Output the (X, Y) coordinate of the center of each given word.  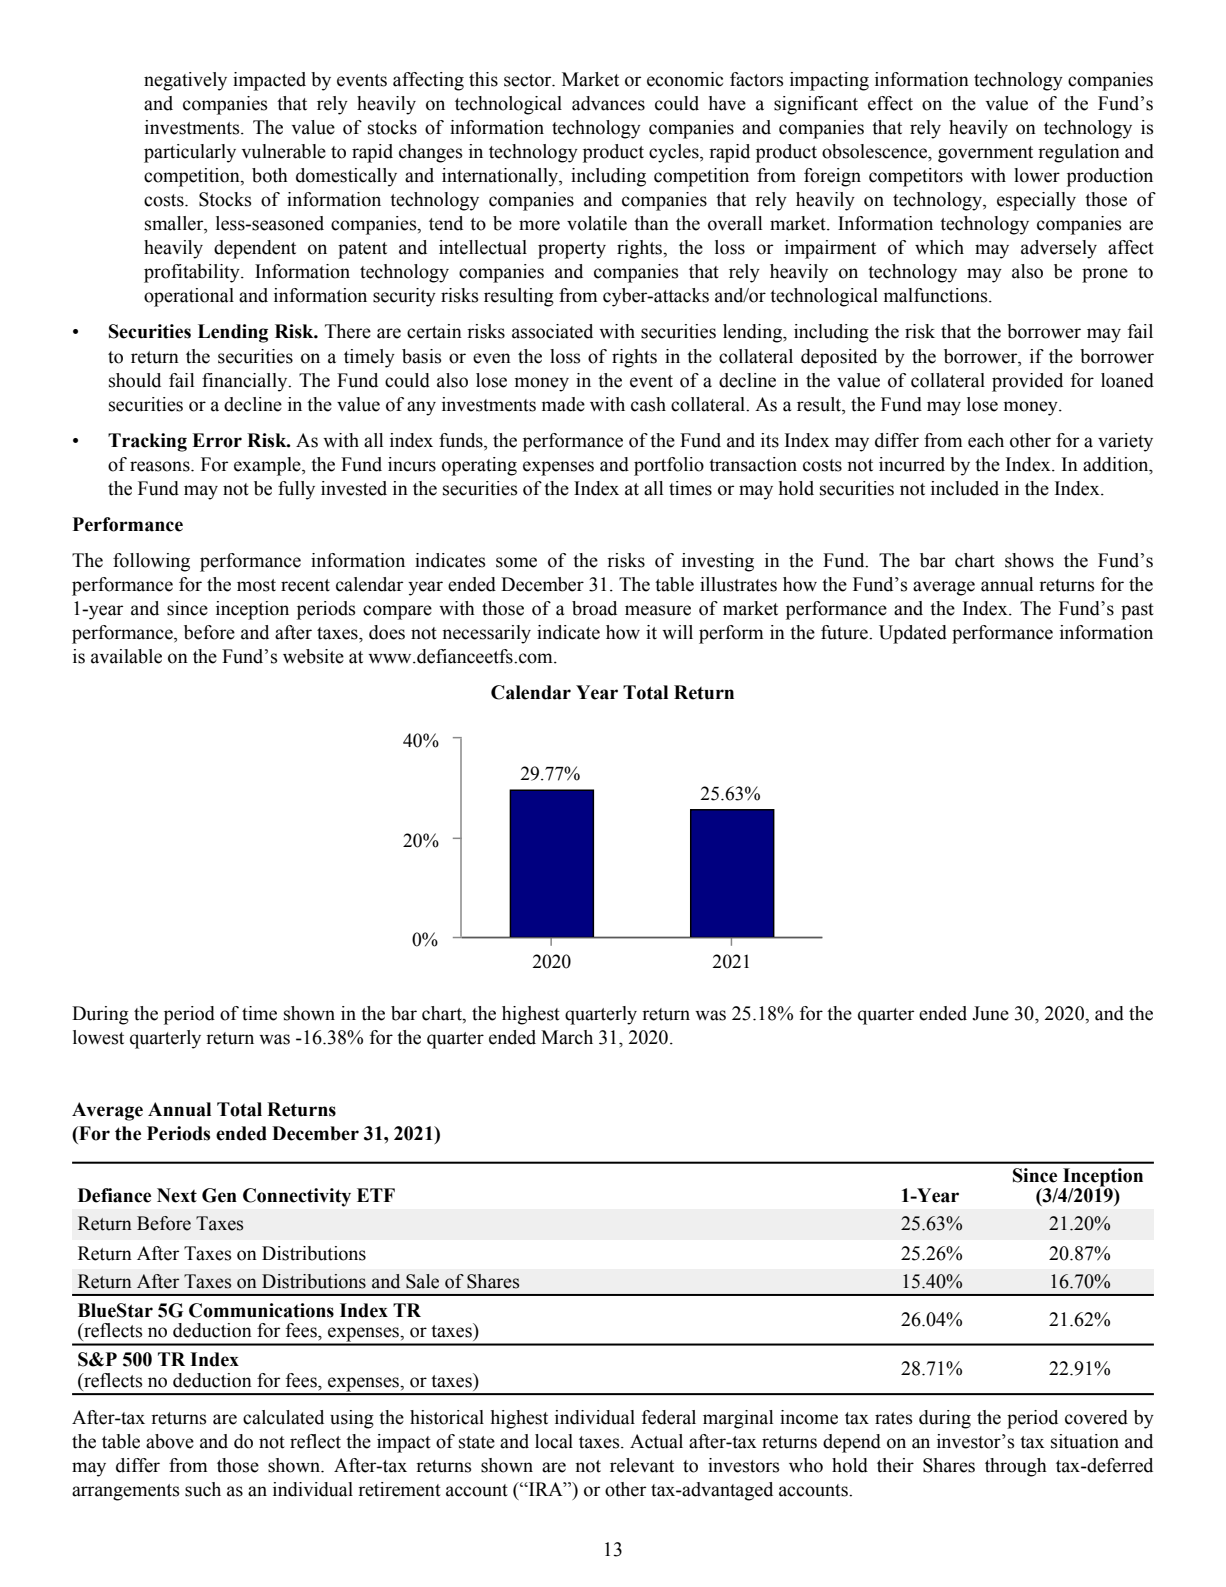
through (1016, 1467)
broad (594, 608)
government (985, 154)
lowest (98, 1037)
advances (608, 103)
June (990, 1013)
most (256, 585)
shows (1029, 560)
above (170, 1441)
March (567, 1037)
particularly (190, 153)
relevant (642, 1465)
